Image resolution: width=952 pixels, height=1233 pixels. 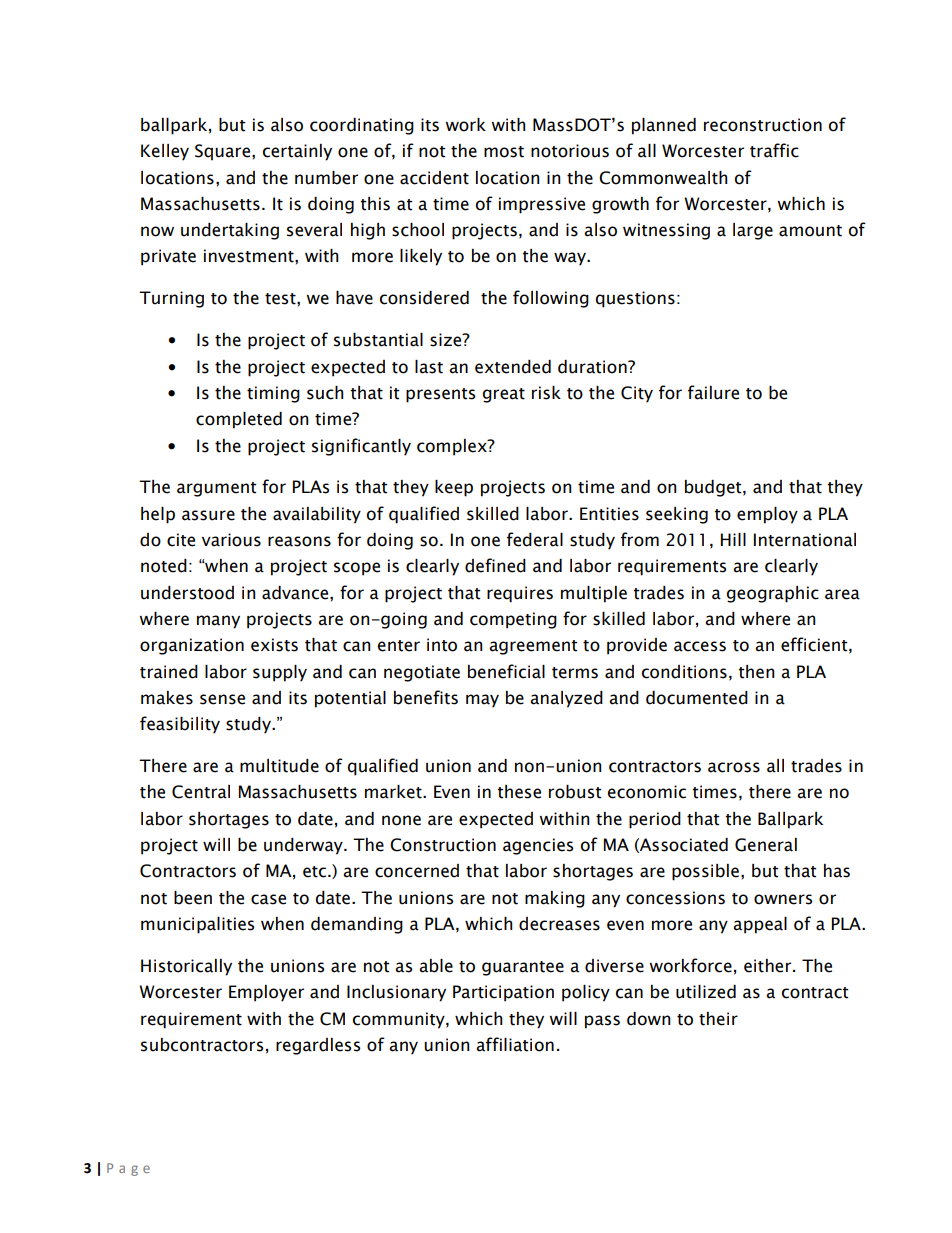 What do you see at coordinates (713, 392) in the page?
I see `failure` at bounding box center [713, 392].
